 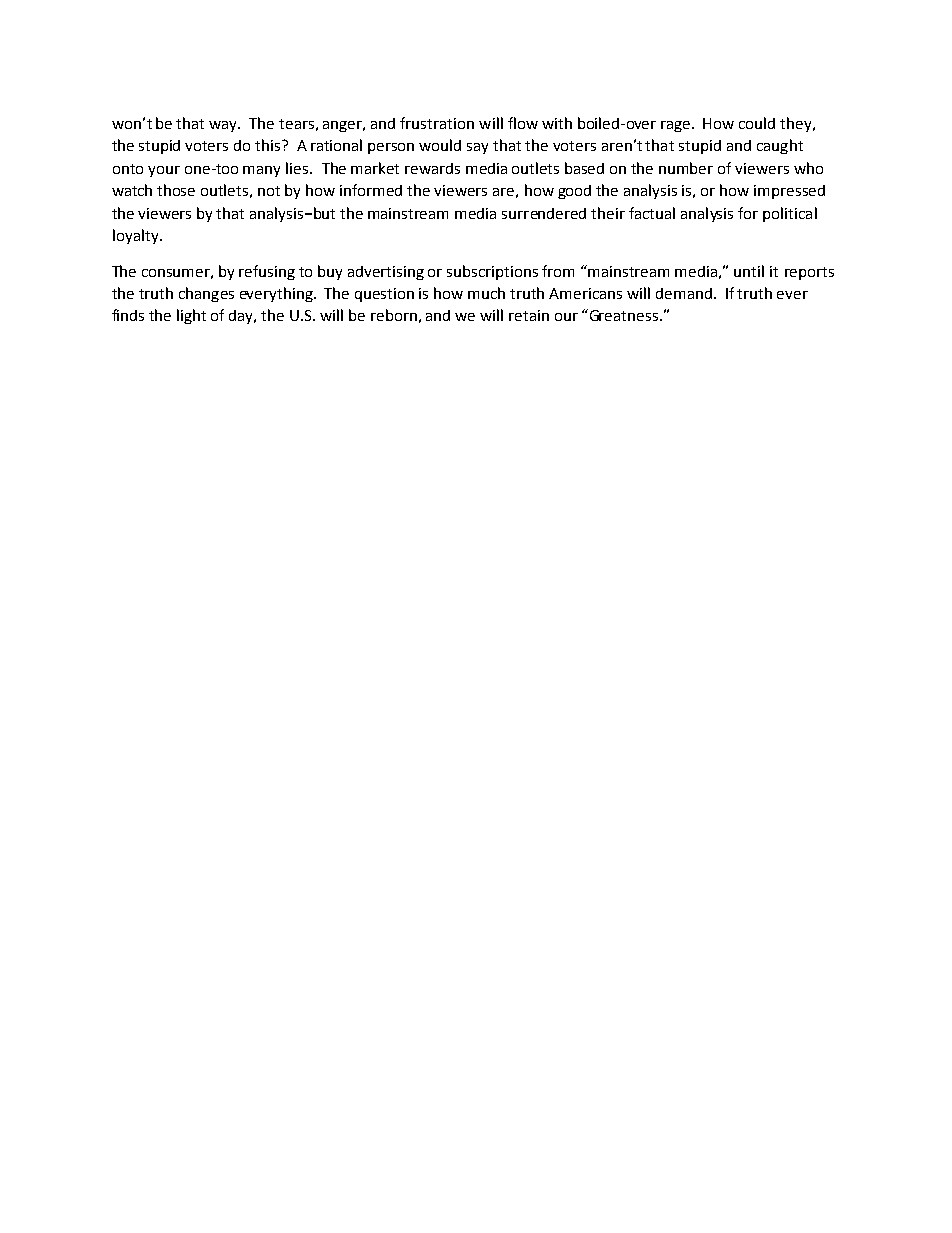 What do you see at coordinates (529, 315) in the image?
I see `retain` at bounding box center [529, 315].
